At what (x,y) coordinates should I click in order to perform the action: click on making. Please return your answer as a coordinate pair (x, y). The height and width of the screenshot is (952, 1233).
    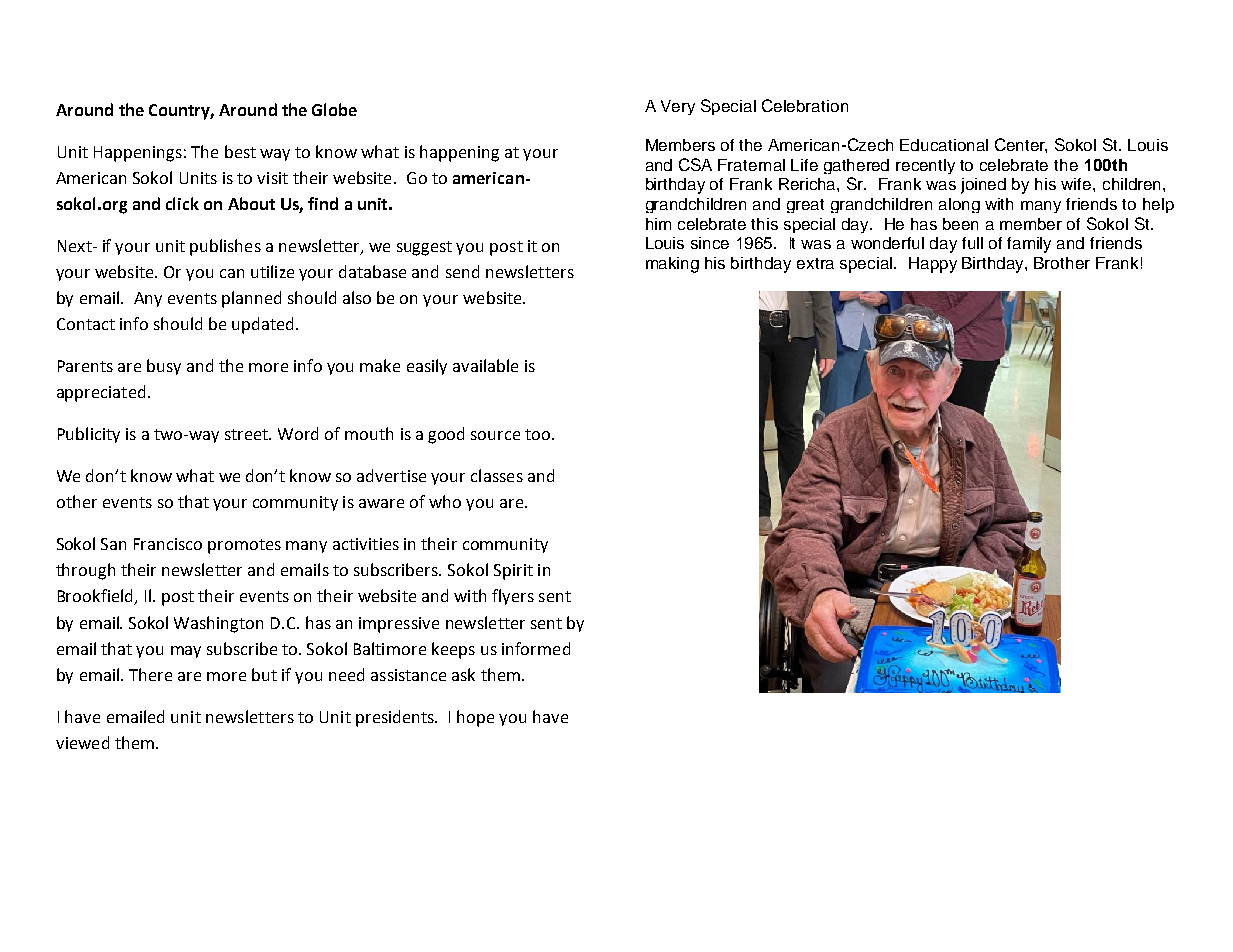
    Looking at the image, I should click on (672, 265).
